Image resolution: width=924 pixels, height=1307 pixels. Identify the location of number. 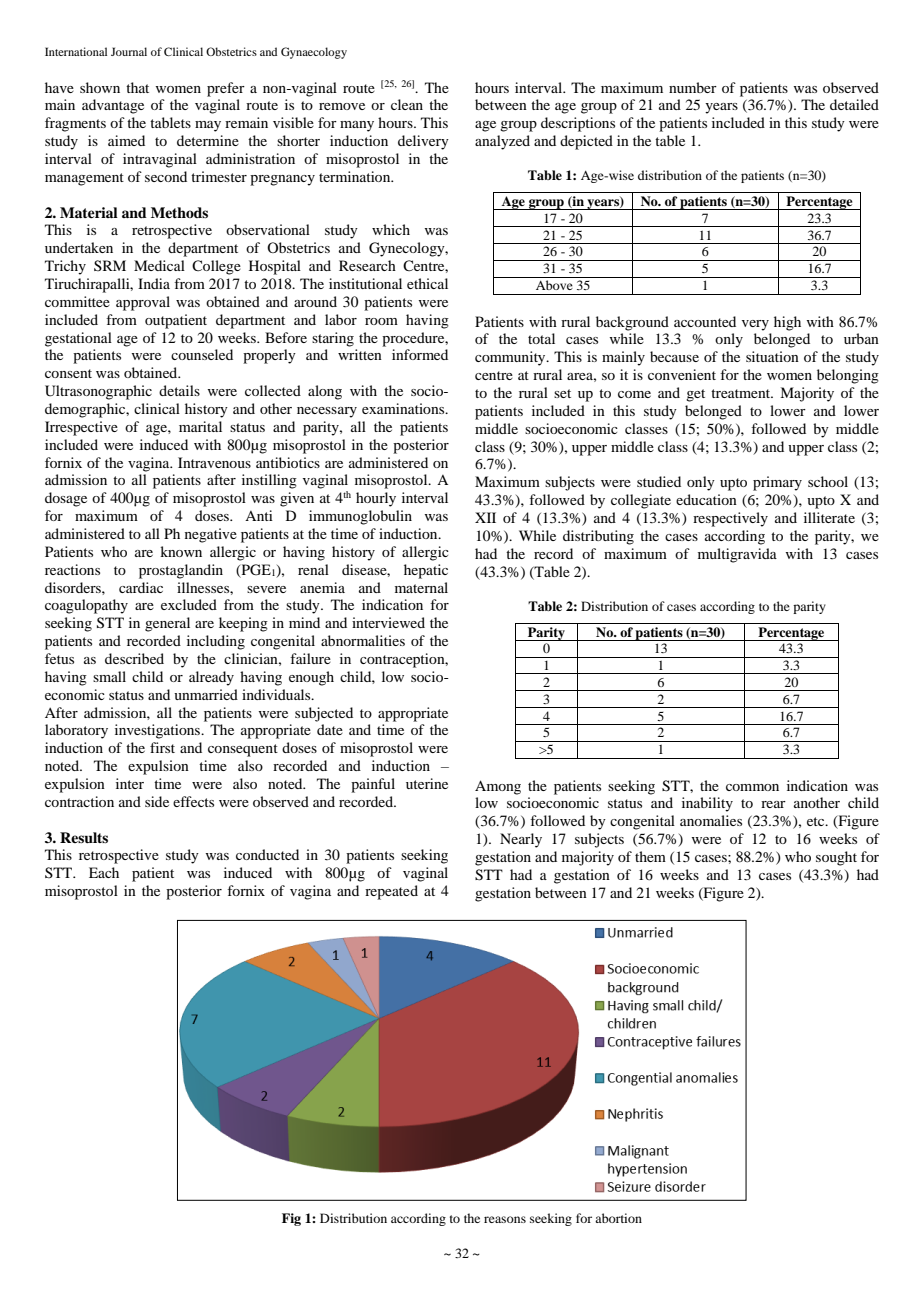
(693, 87).
